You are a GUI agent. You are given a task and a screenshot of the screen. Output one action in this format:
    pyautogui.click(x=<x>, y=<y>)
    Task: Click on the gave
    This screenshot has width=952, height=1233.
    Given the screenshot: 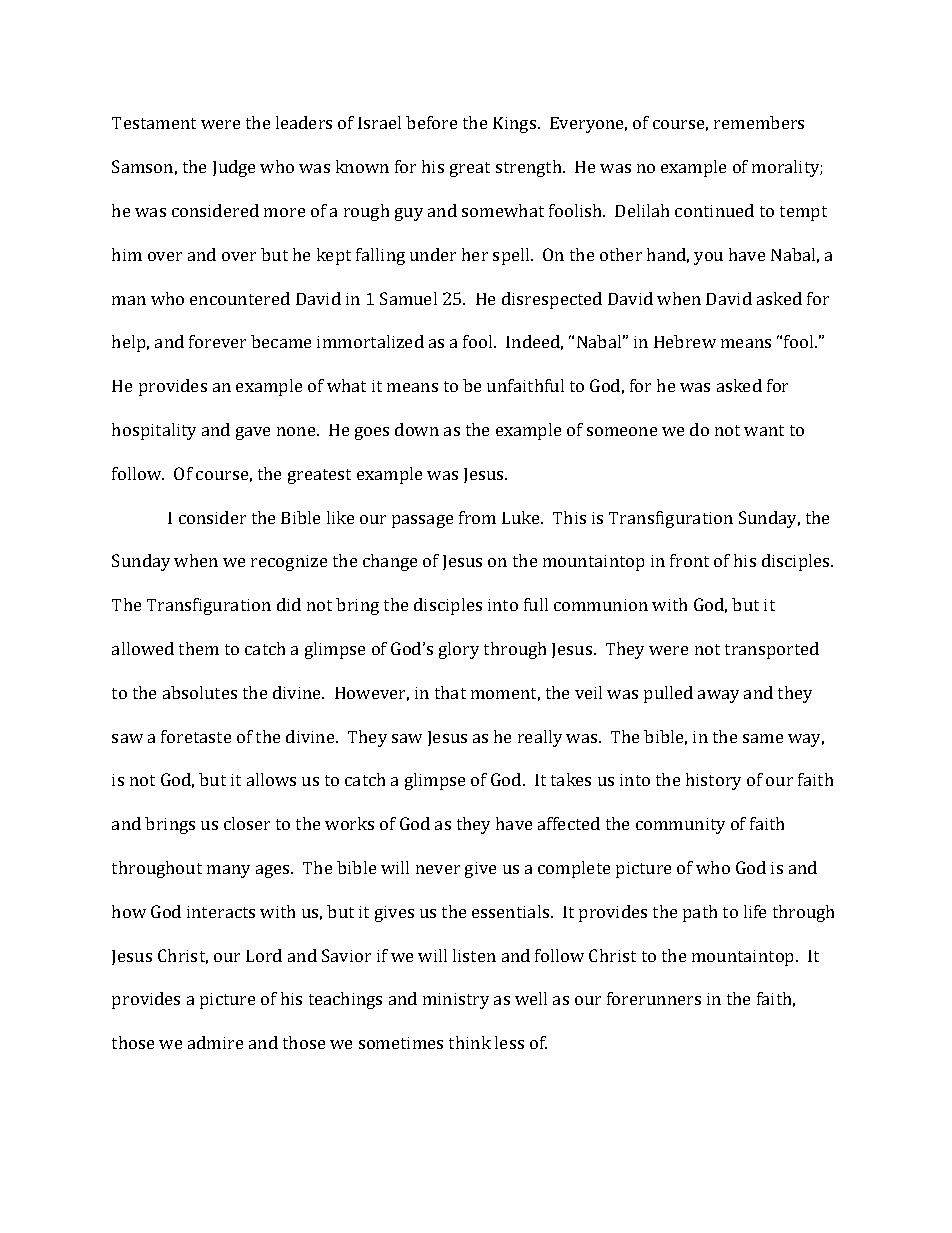 What is the action you would take?
    pyautogui.click(x=253, y=433)
